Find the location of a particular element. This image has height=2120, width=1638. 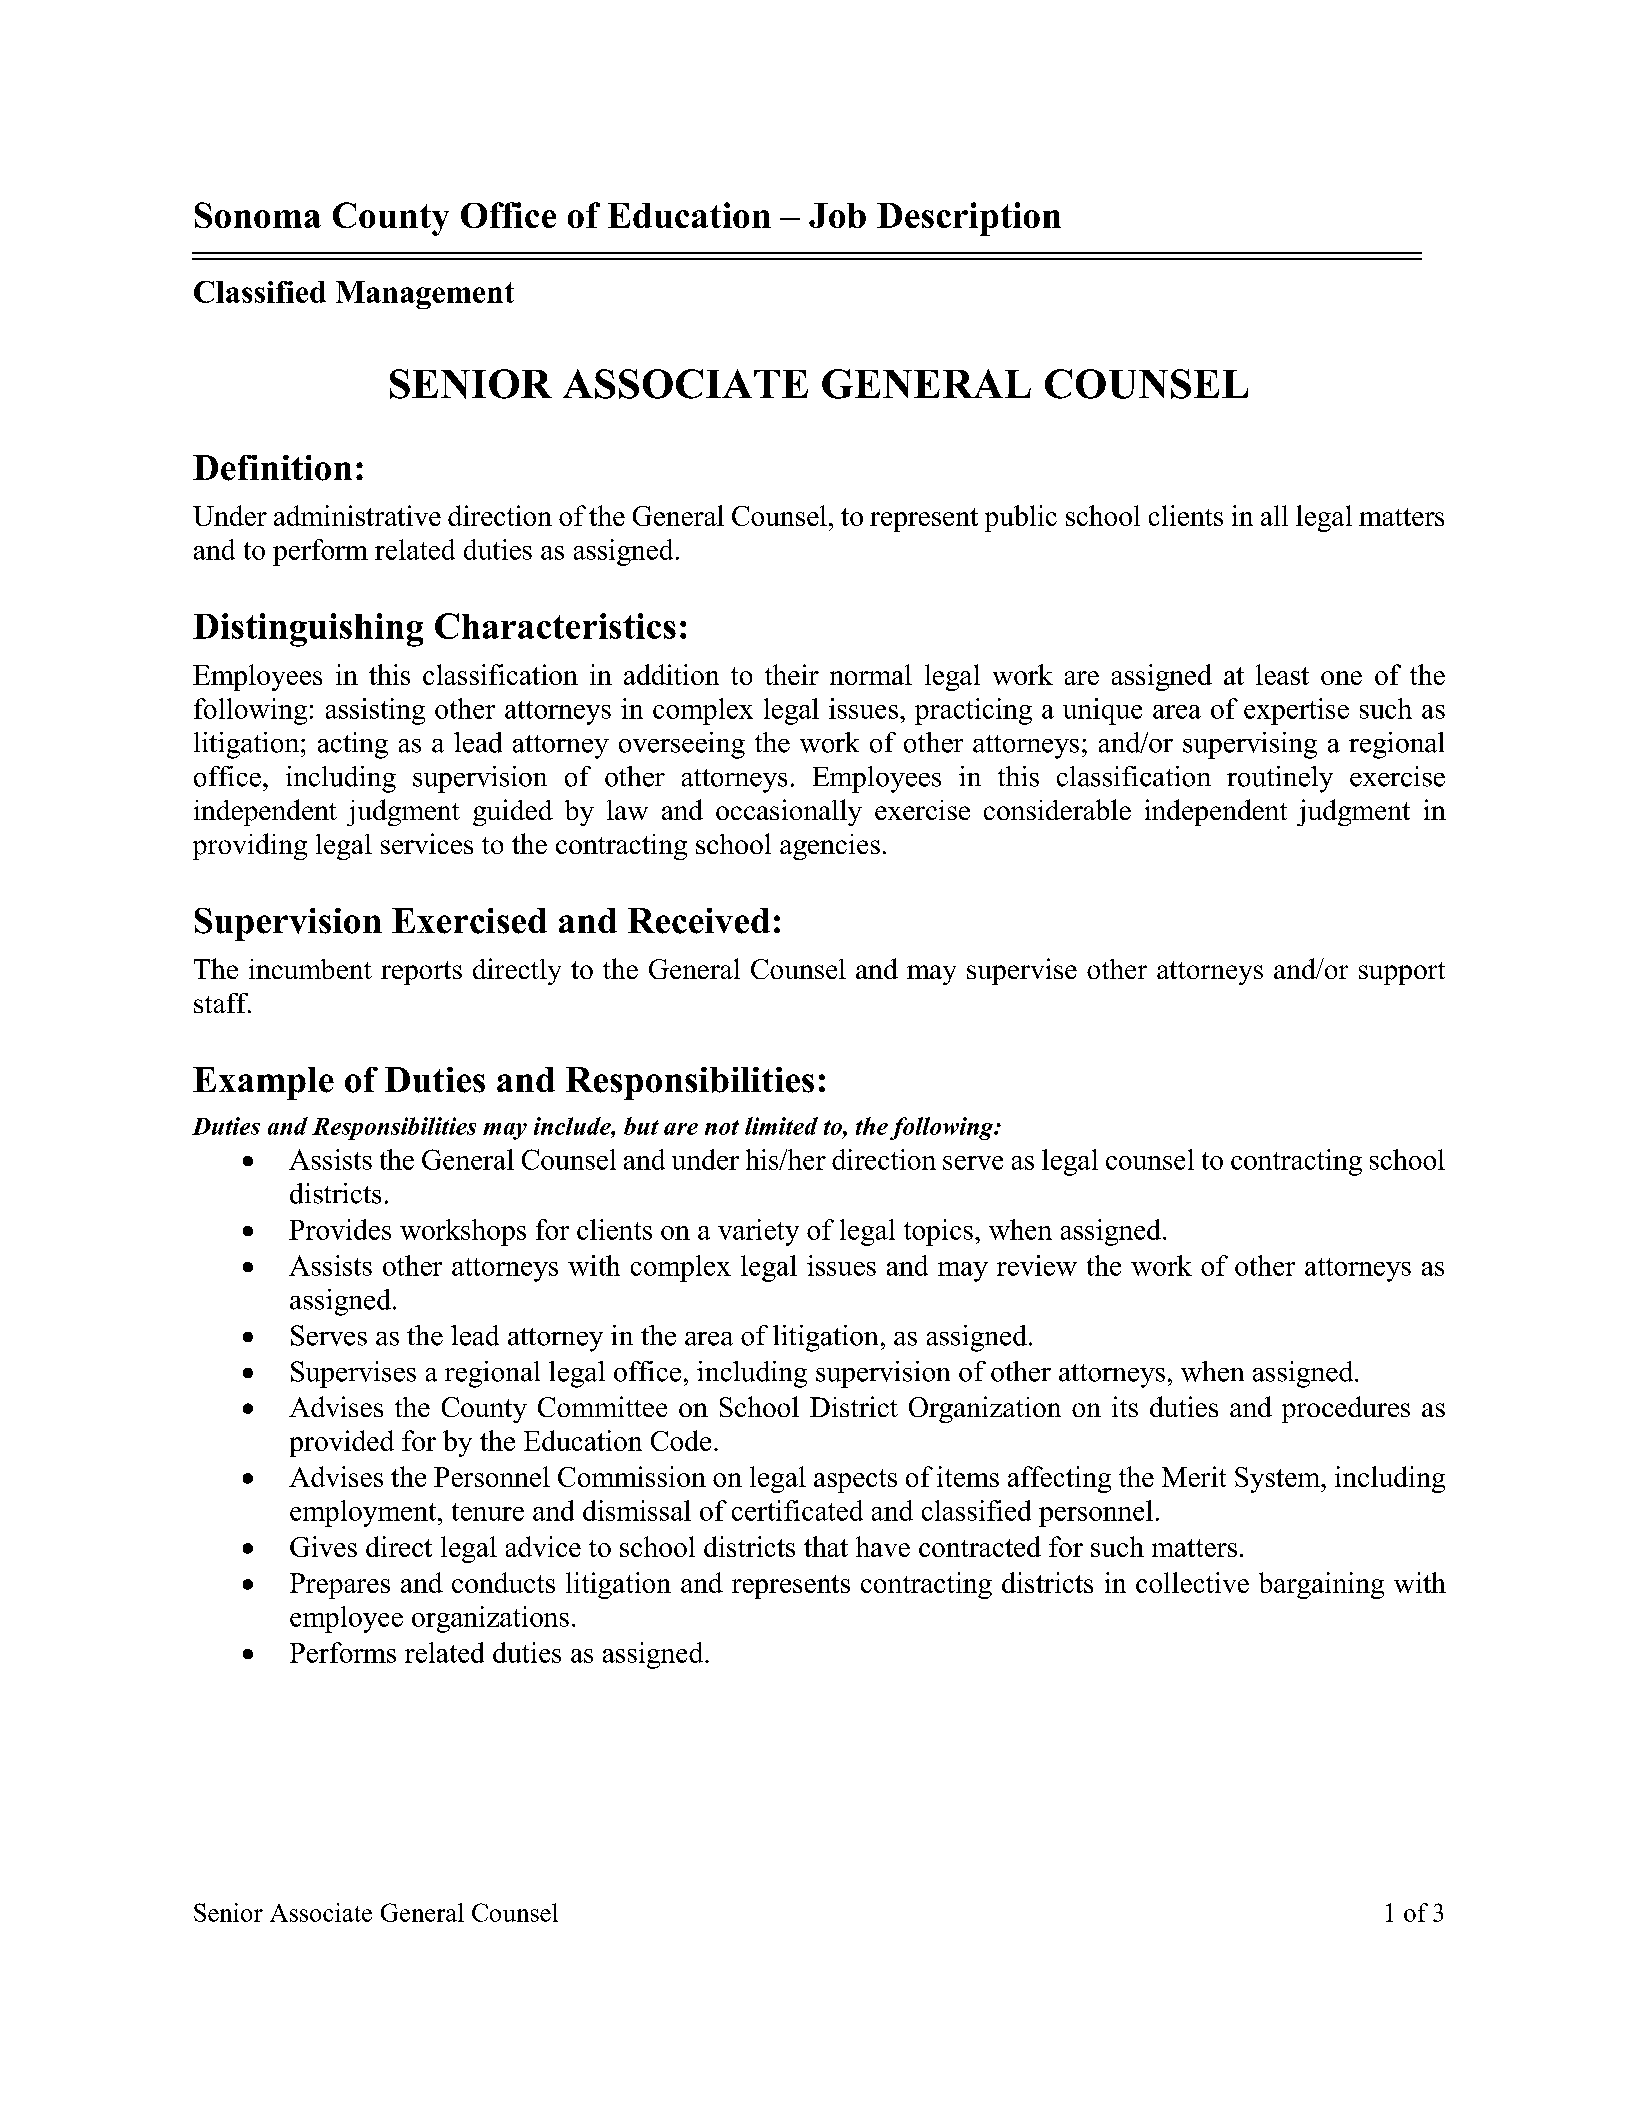

Job is located at coordinates (837, 215).
